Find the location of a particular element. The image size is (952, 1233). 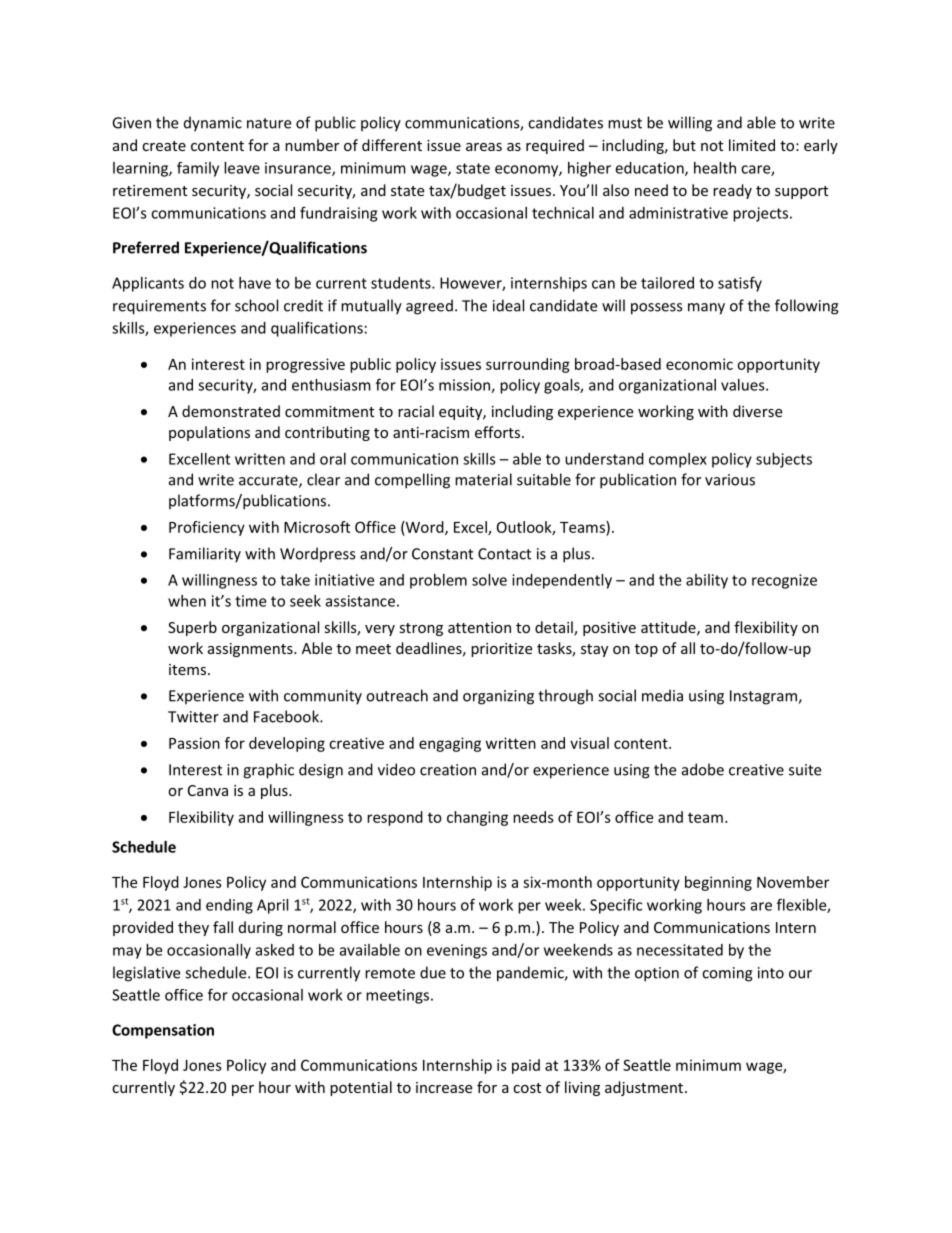

family is located at coordinates (198, 169).
